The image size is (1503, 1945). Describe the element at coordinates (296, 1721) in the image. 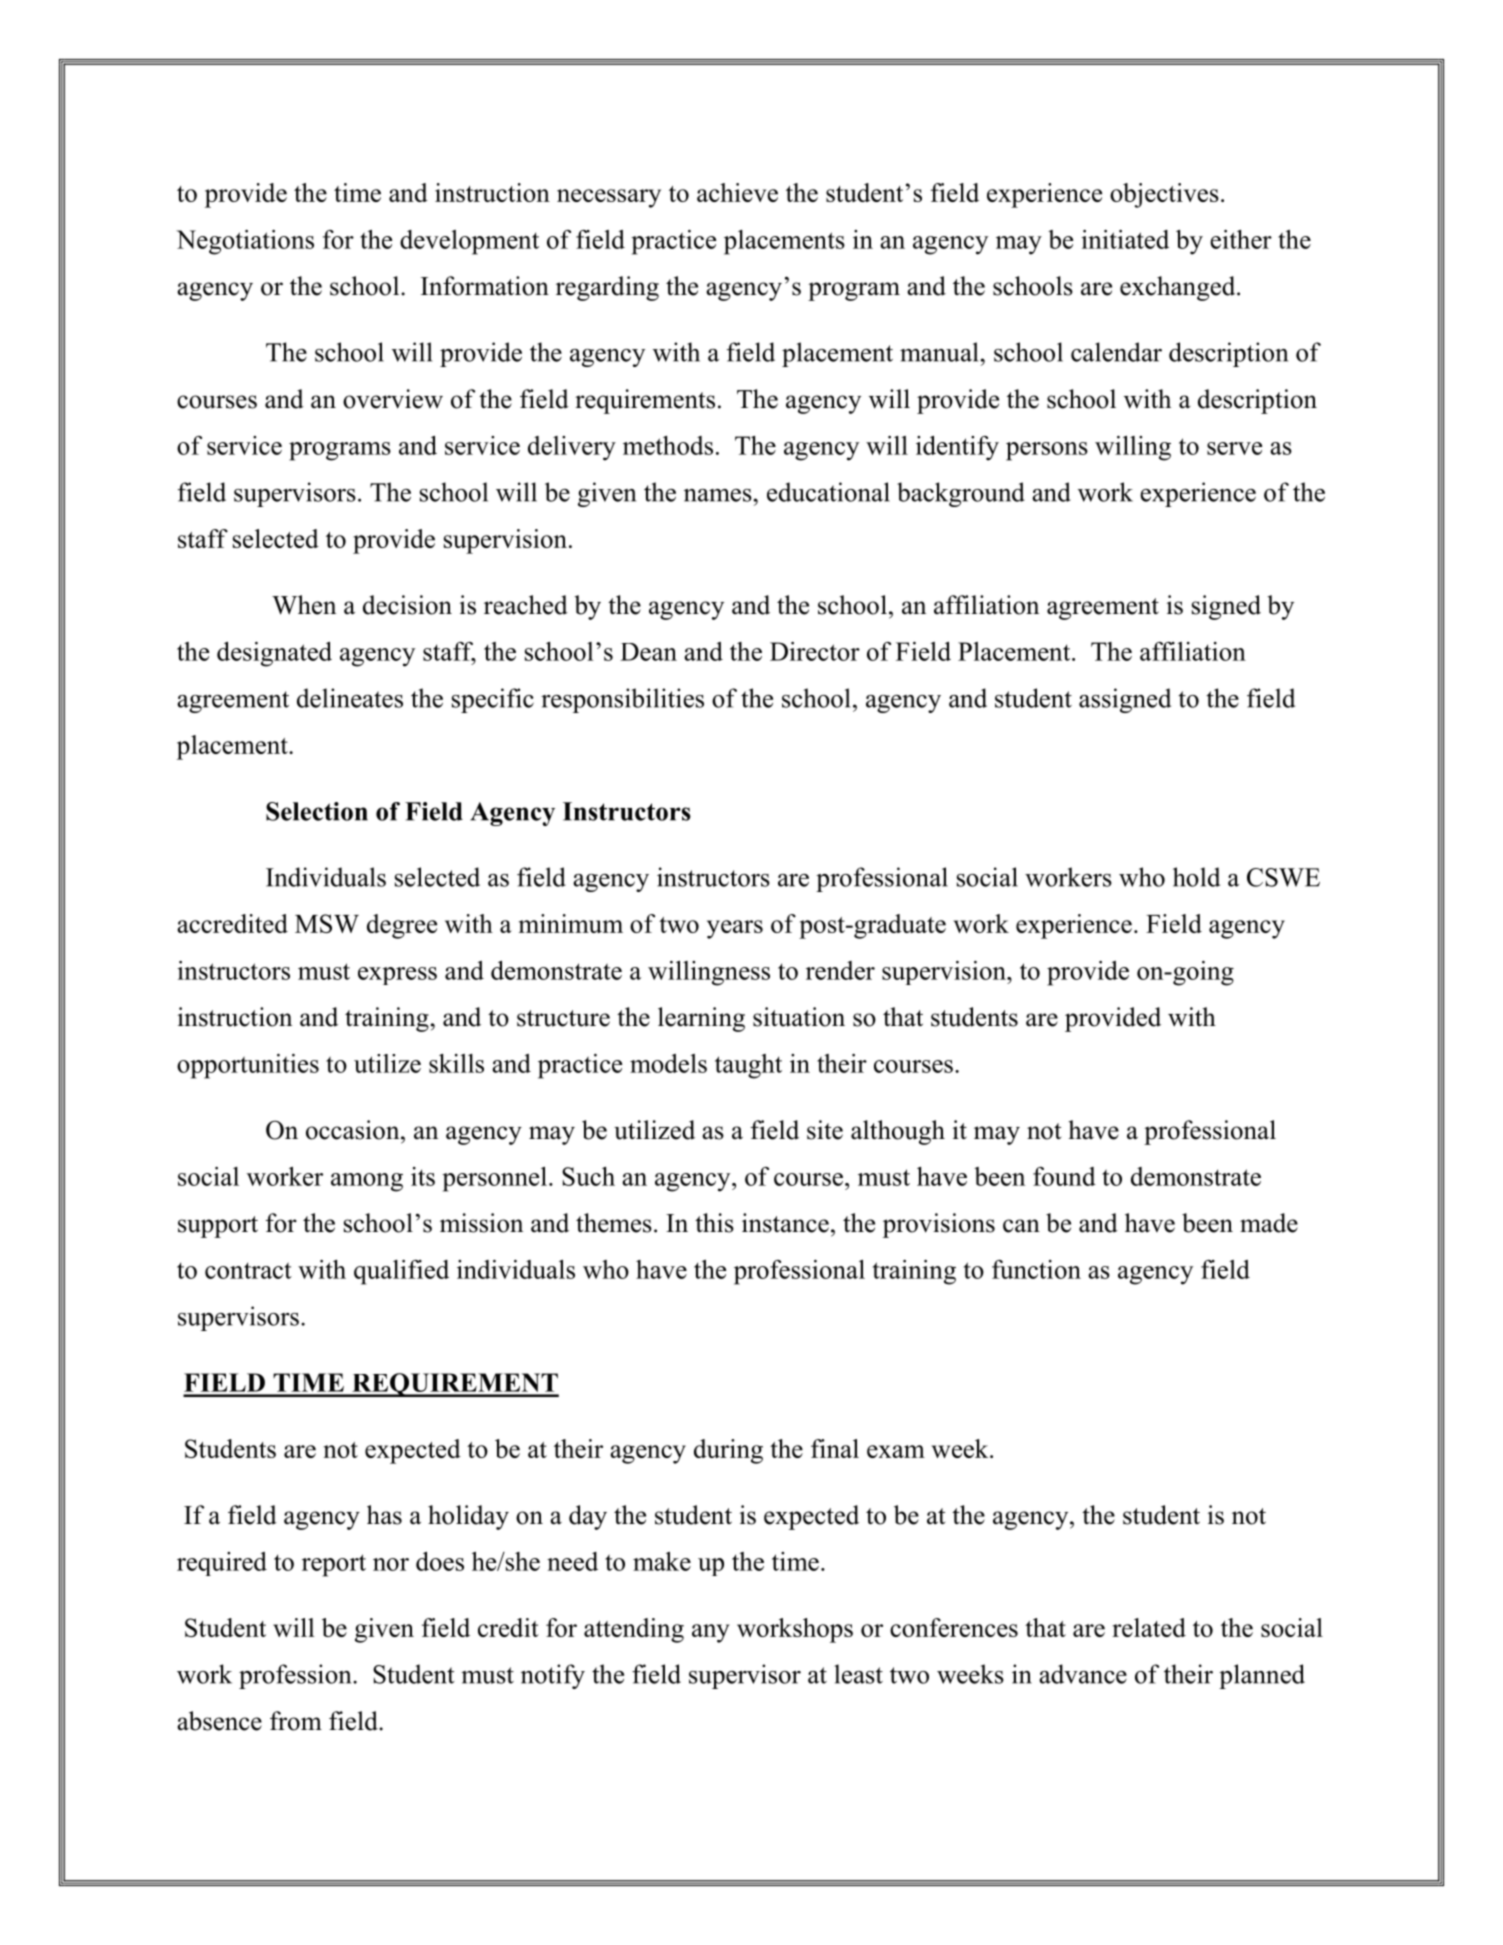

I see `from` at that location.
